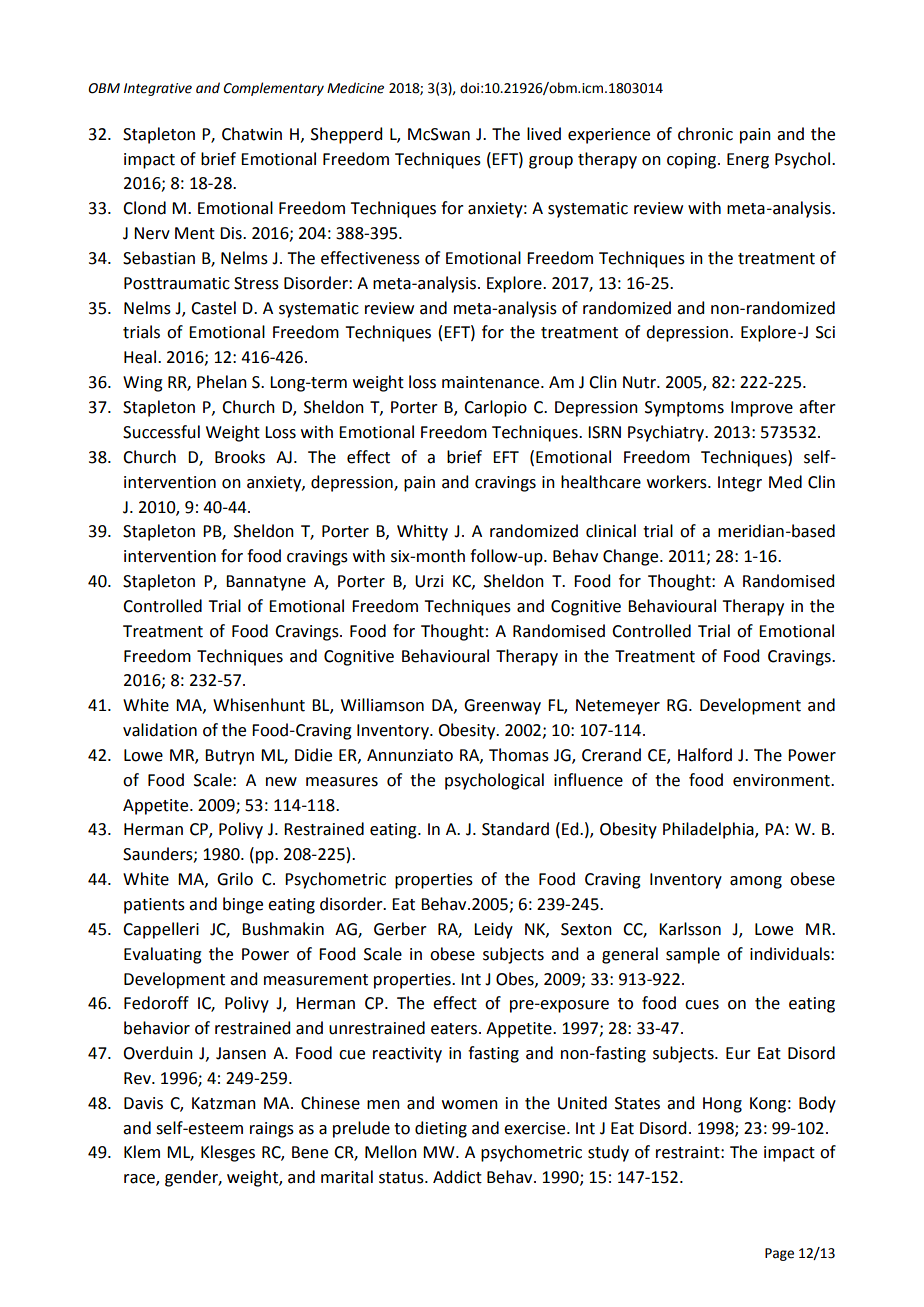 This screenshot has height=1307, width=924. Describe the element at coordinates (240, 457) in the screenshot. I see `Brooks` at that location.
